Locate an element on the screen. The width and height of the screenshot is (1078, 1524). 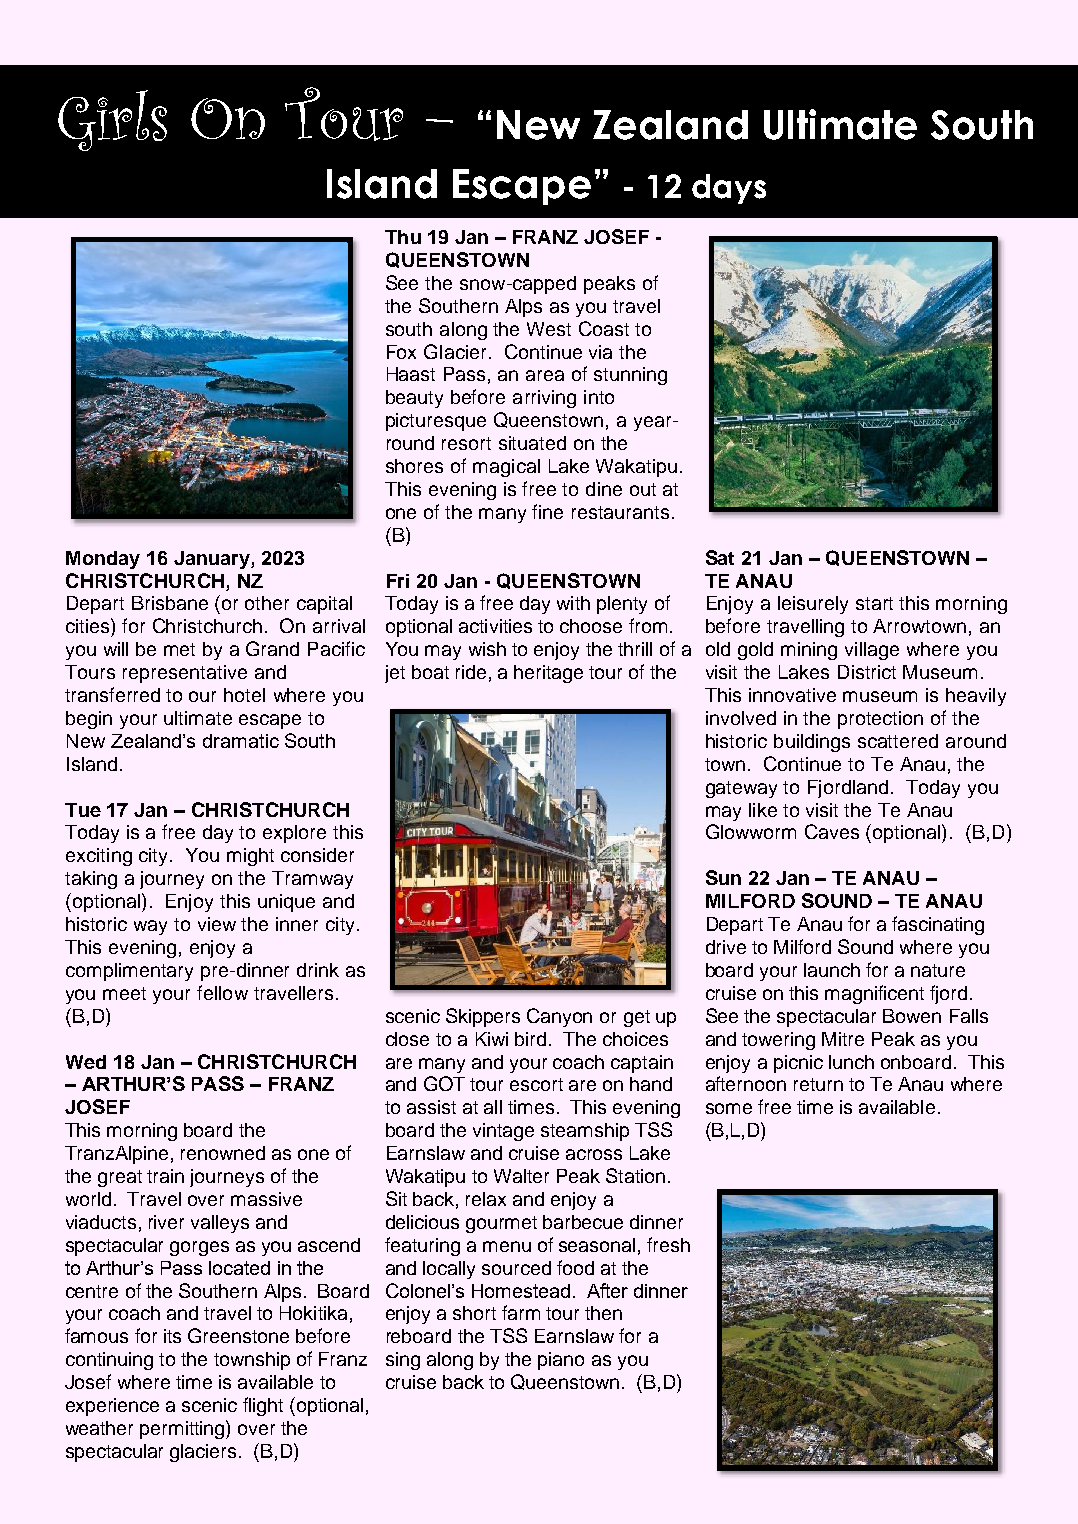
farm is located at coordinates (521, 1312).
